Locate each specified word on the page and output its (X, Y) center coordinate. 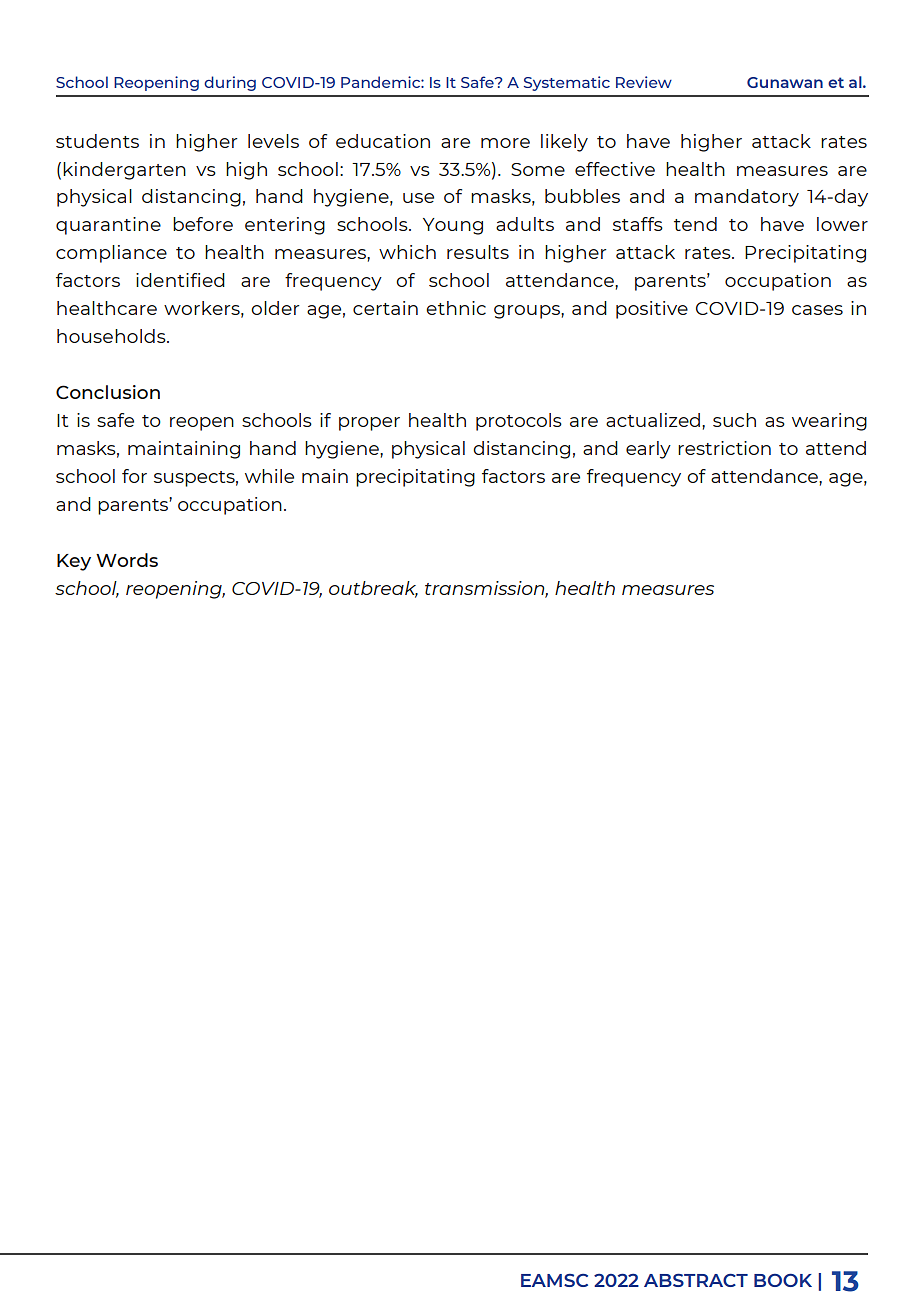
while (269, 476)
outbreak (373, 589)
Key (74, 562)
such (734, 420)
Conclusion (108, 392)
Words (127, 560)
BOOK (783, 1280)
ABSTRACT (696, 1280)
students (97, 141)
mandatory (747, 198)
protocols (519, 422)
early (648, 450)
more (505, 143)
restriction (724, 448)
